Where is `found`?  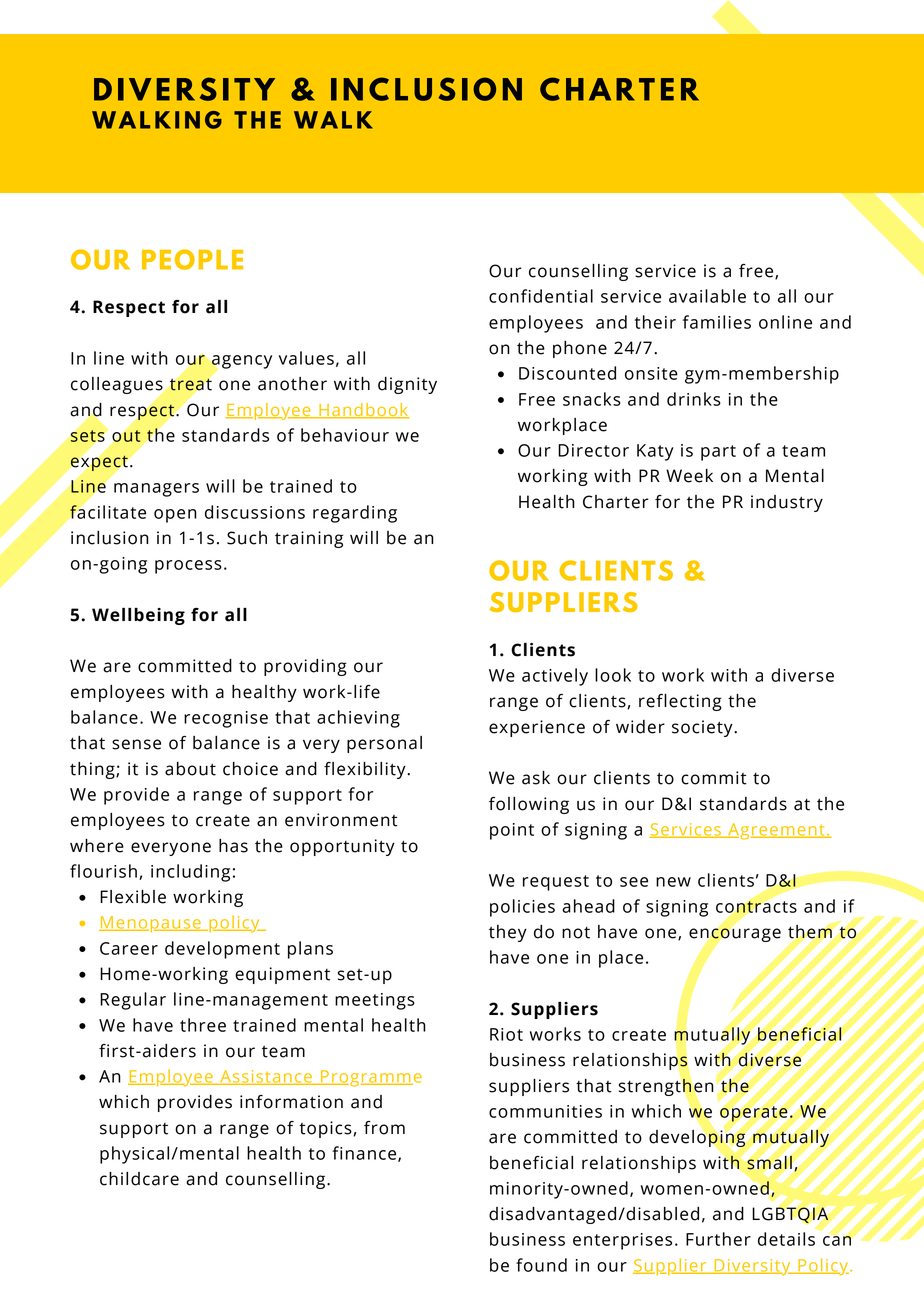 found is located at coordinates (541, 1265).
